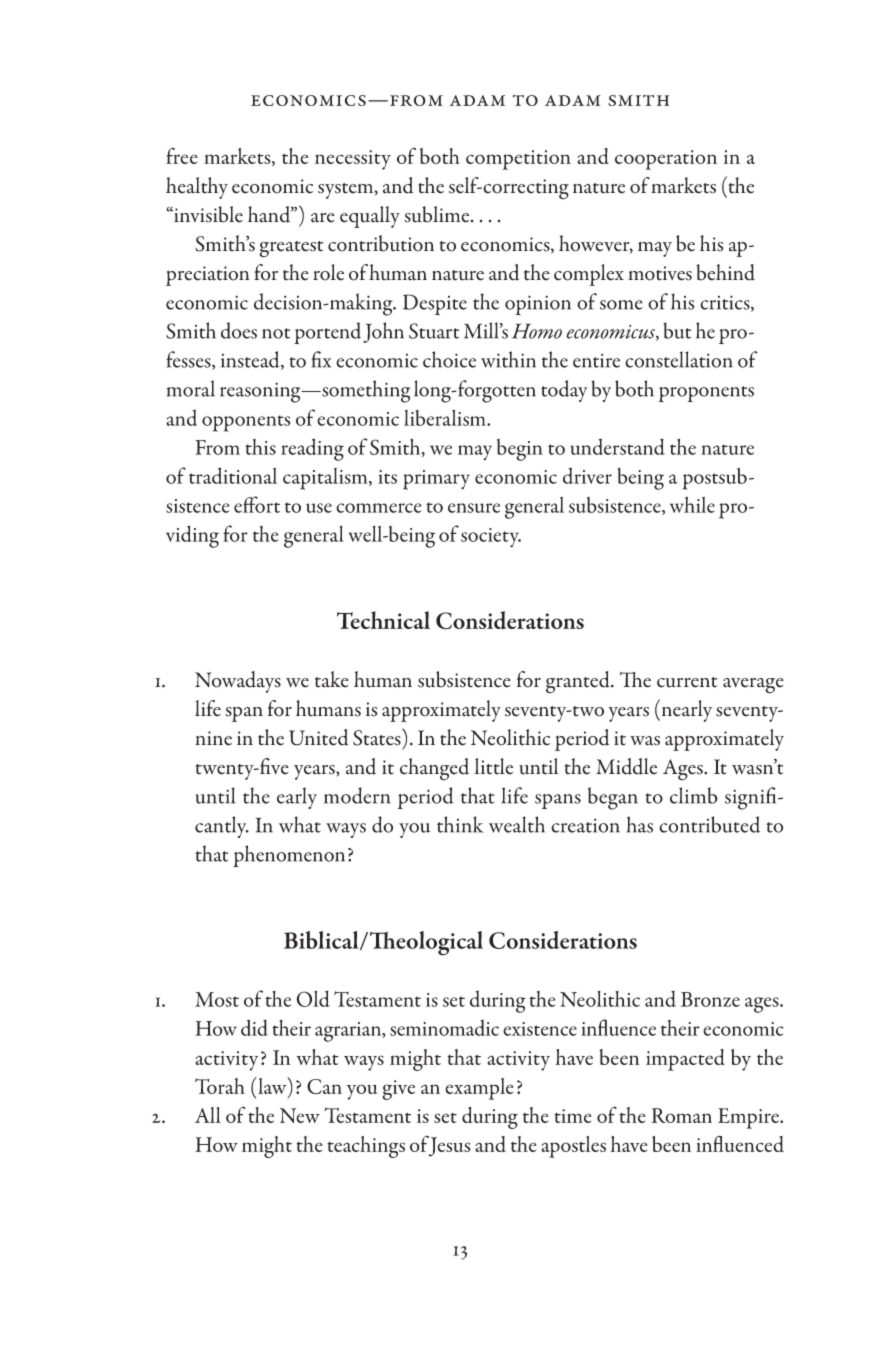 This screenshot has width=896, height=1345. I want to click on sublime, so click(438, 214).
